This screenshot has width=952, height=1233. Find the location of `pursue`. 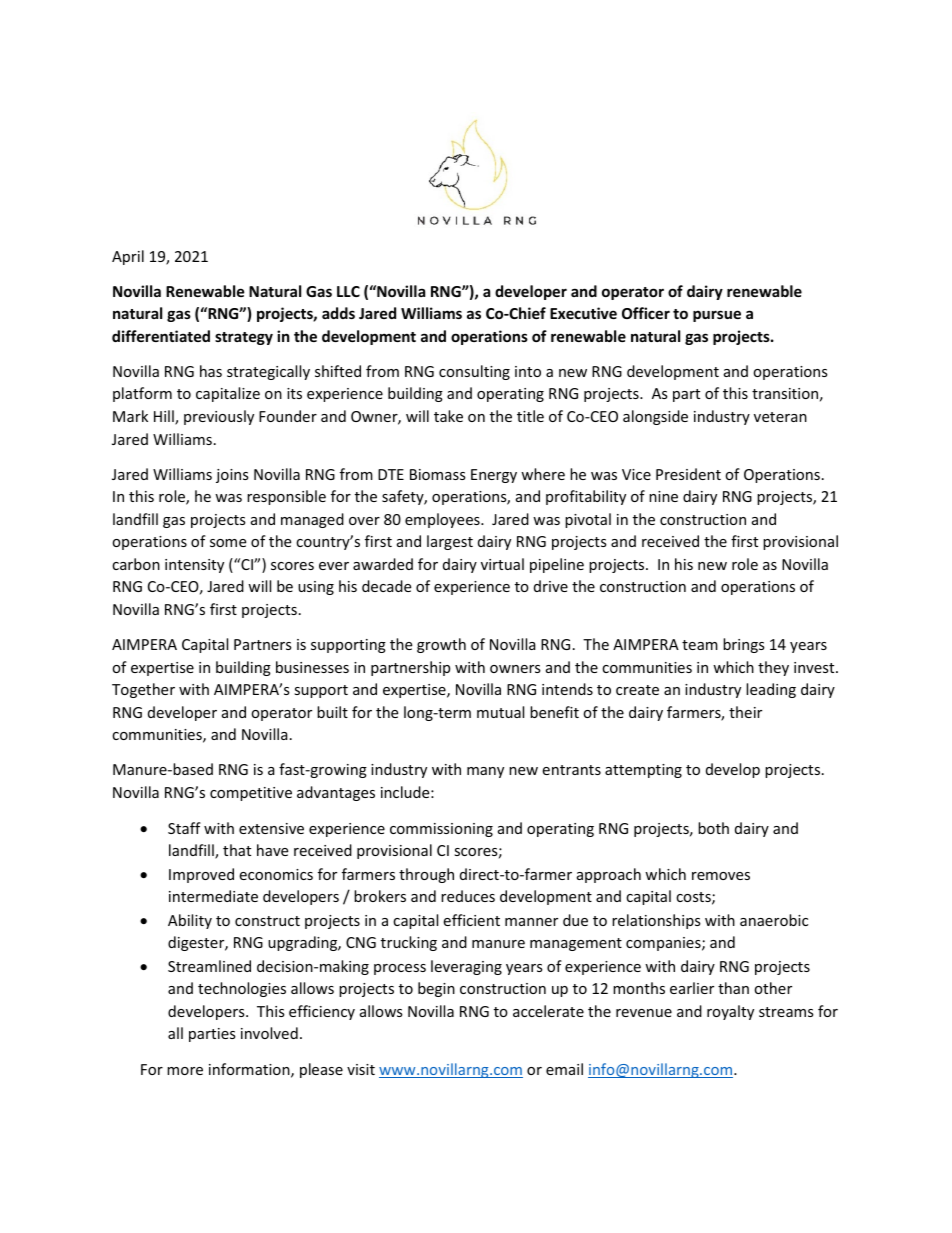

pursue is located at coordinates (717, 316).
